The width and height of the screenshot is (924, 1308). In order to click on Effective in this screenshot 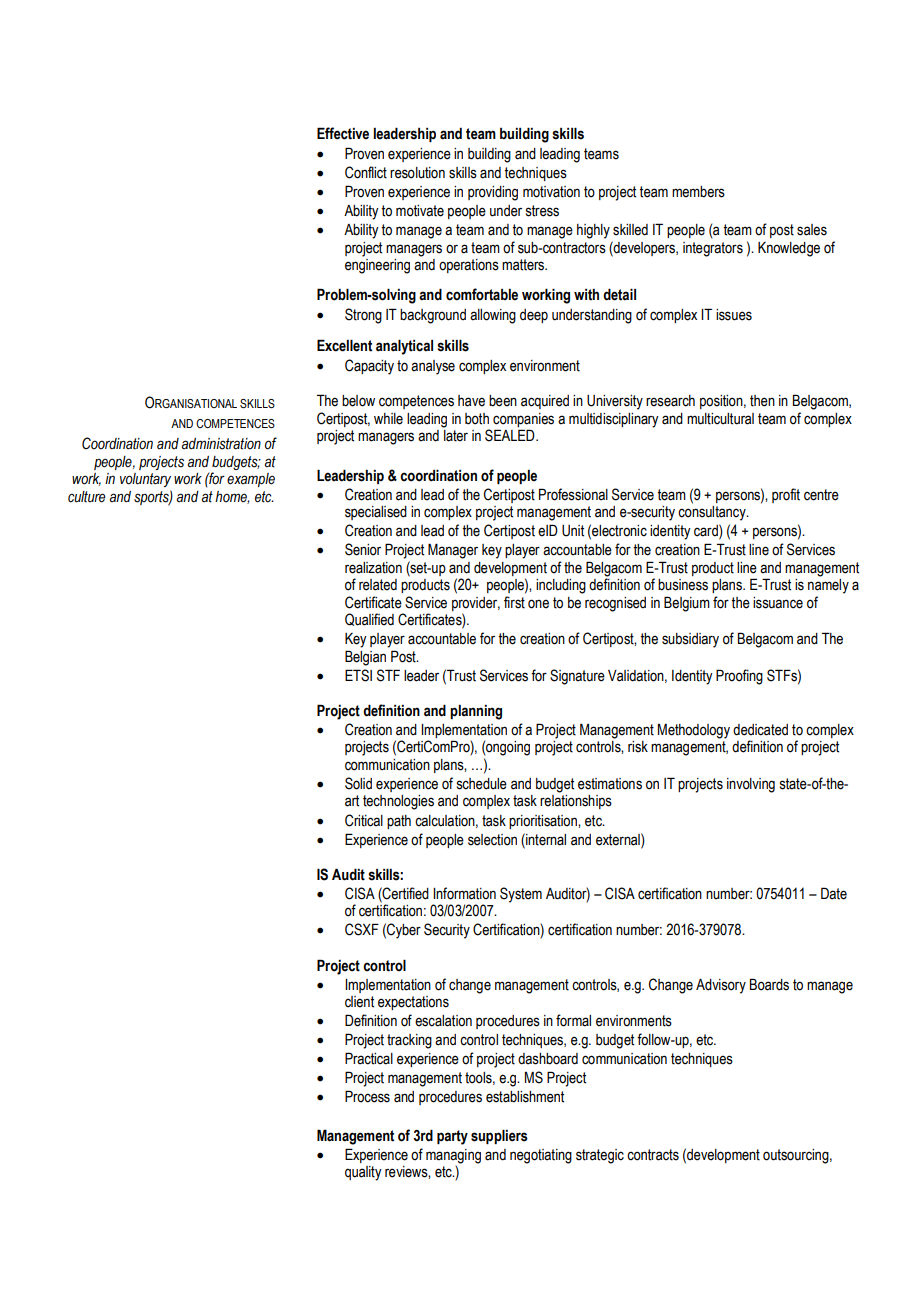, I will do `click(343, 133)`.
